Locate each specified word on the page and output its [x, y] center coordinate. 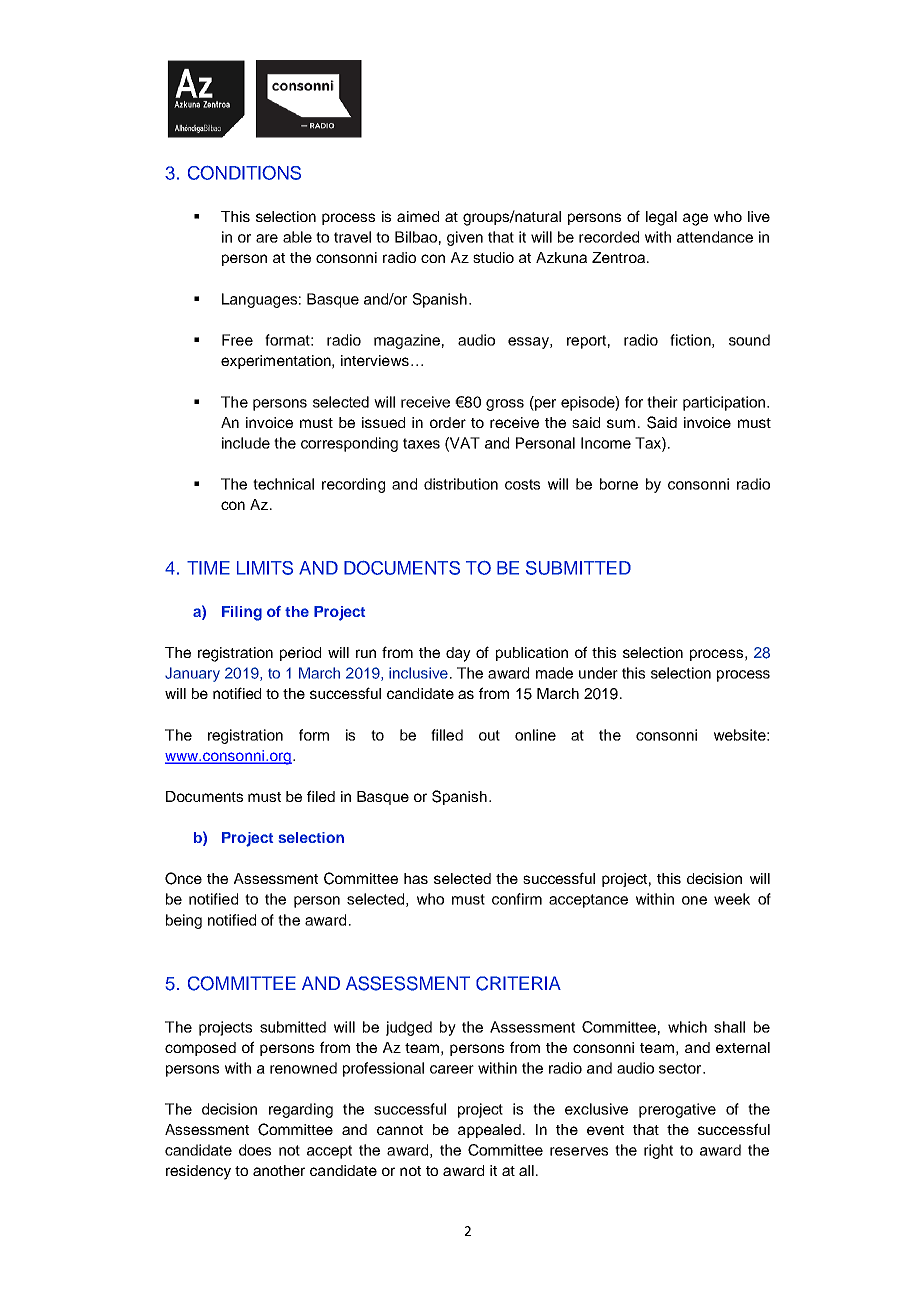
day [458, 654]
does [255, 1150]
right [658, 1151]
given [465, 238]
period [300, 654]
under [598, 673]
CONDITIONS [244, 173]
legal [661, 218]
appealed [489, 1131]
